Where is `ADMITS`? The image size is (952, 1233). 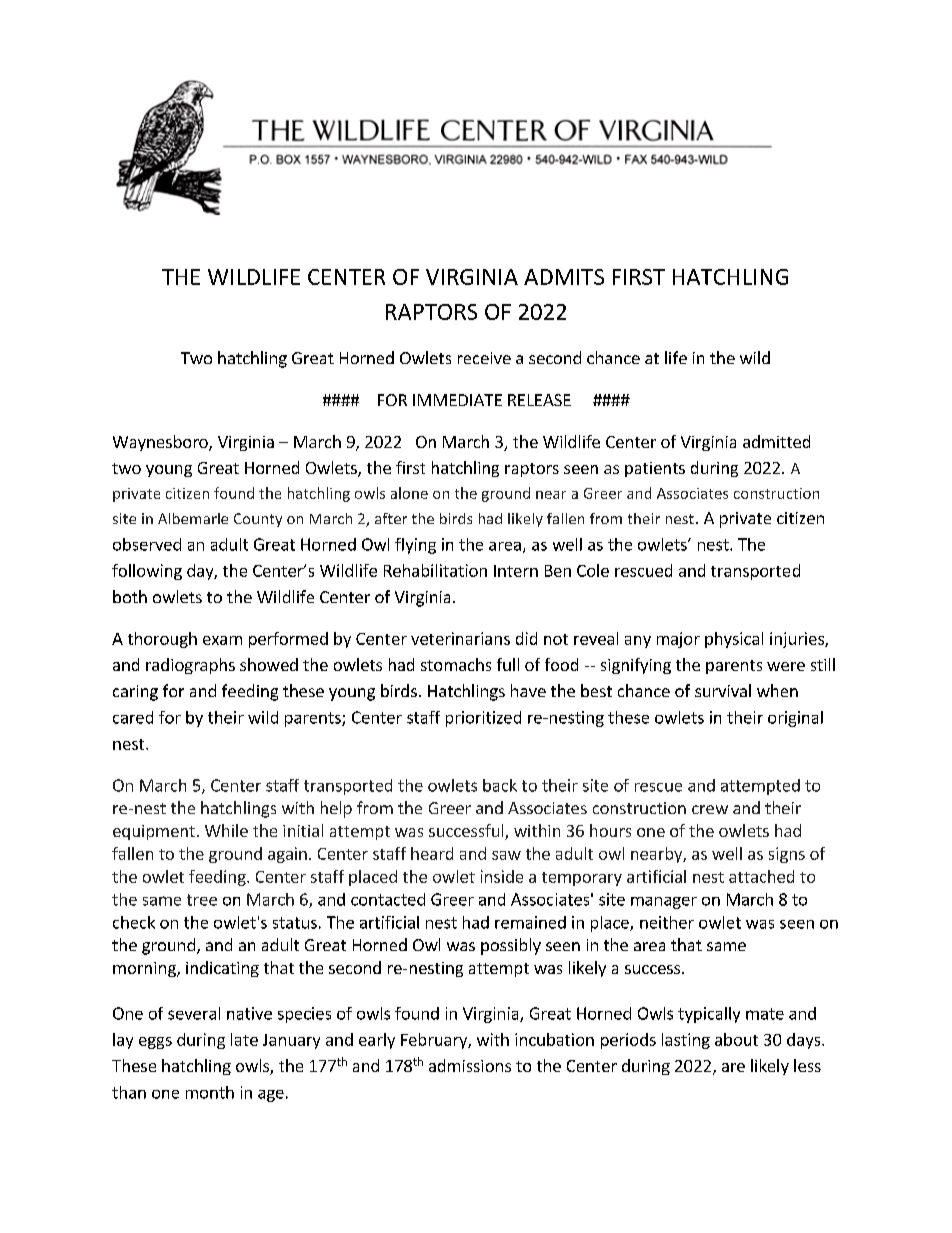
ADMITS is located at coordinates (564, 277).
